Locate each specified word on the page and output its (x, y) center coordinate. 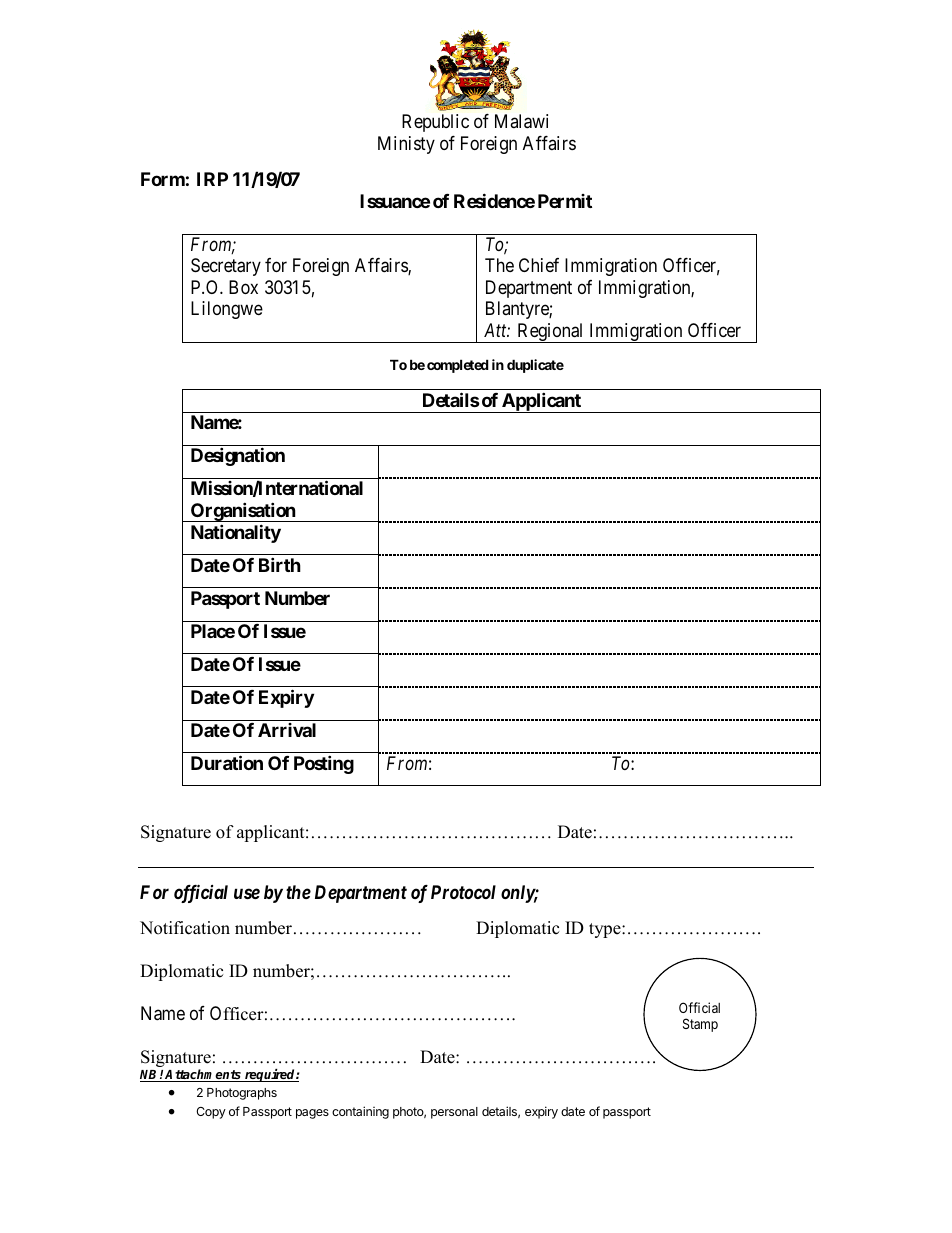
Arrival (287, 730)
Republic (435, 123)
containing (360, 1112)
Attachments (204, 1075)
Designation (238, 456)
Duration (227, 762)
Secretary (226, 267)
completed (458, 366)
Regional (550, 333)
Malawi (521, 121)
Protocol (463, 892)
